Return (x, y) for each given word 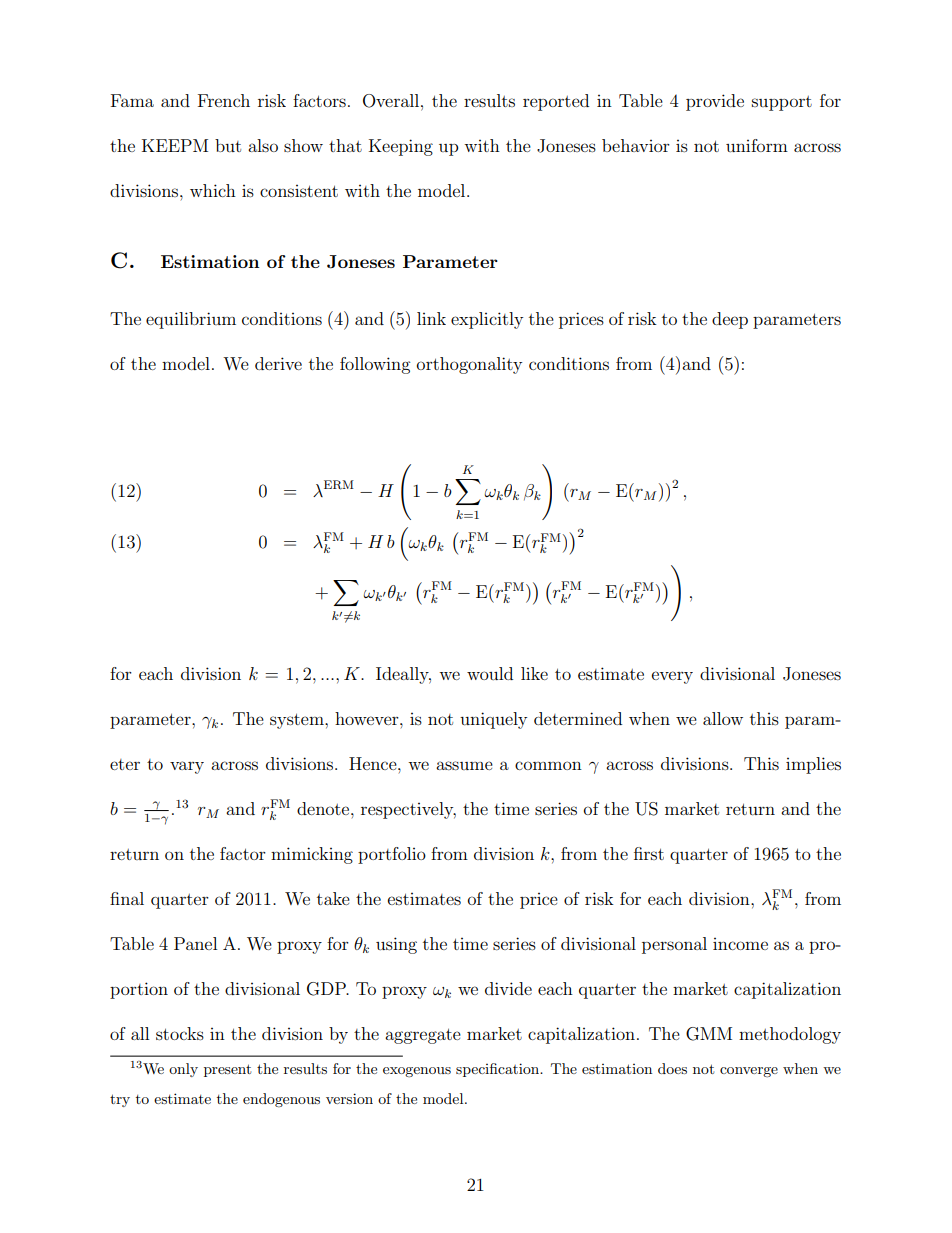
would (490, 673)
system (298, 721)
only (183, 1070)
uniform (757, 145)
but (228, 145)
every (672, 677)
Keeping (401, 147)
